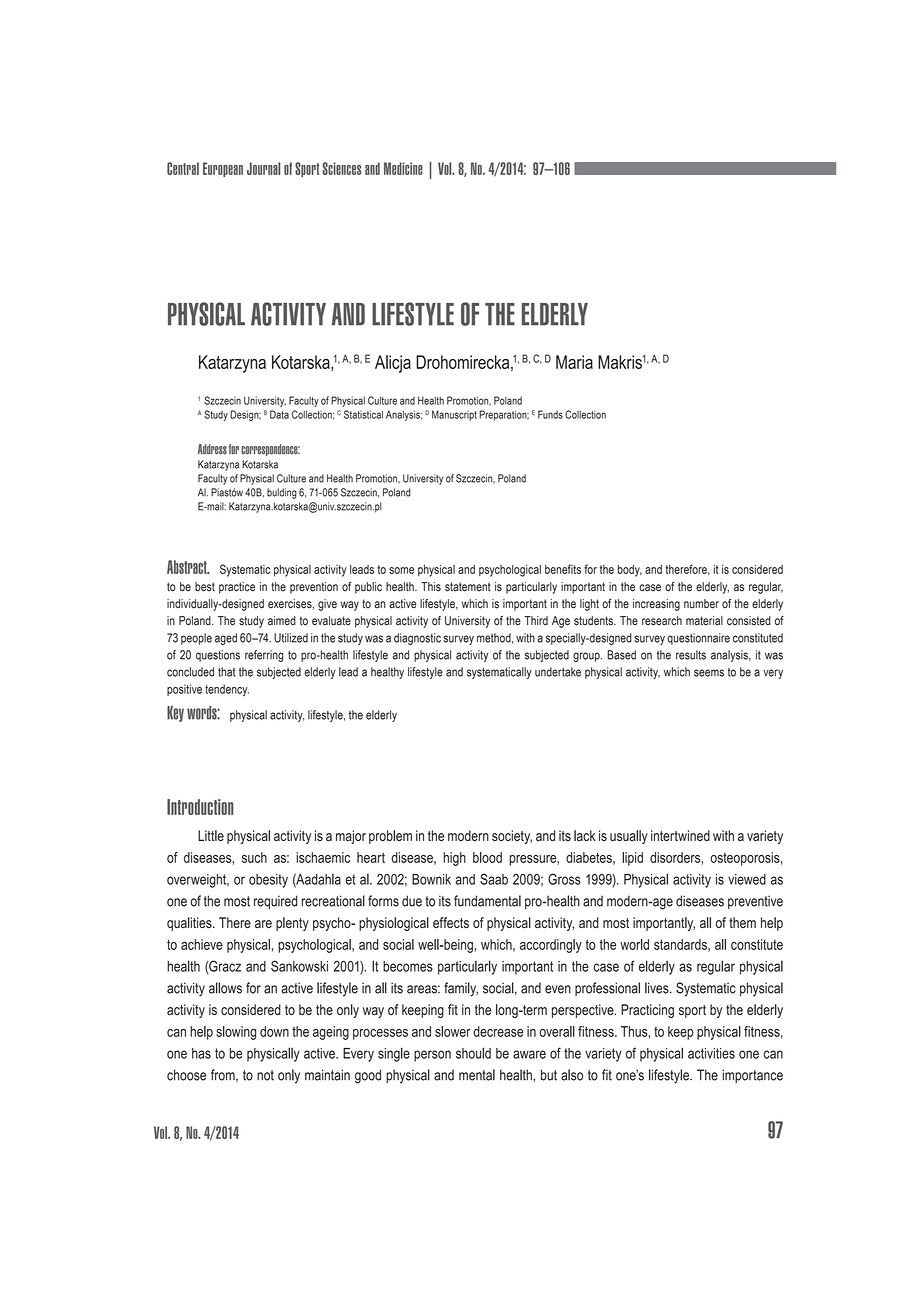 This screenshot has height=1308, width=924. Describe the element at coordinates (574, 362) in the screenshot. I see `Maria` at that location.
